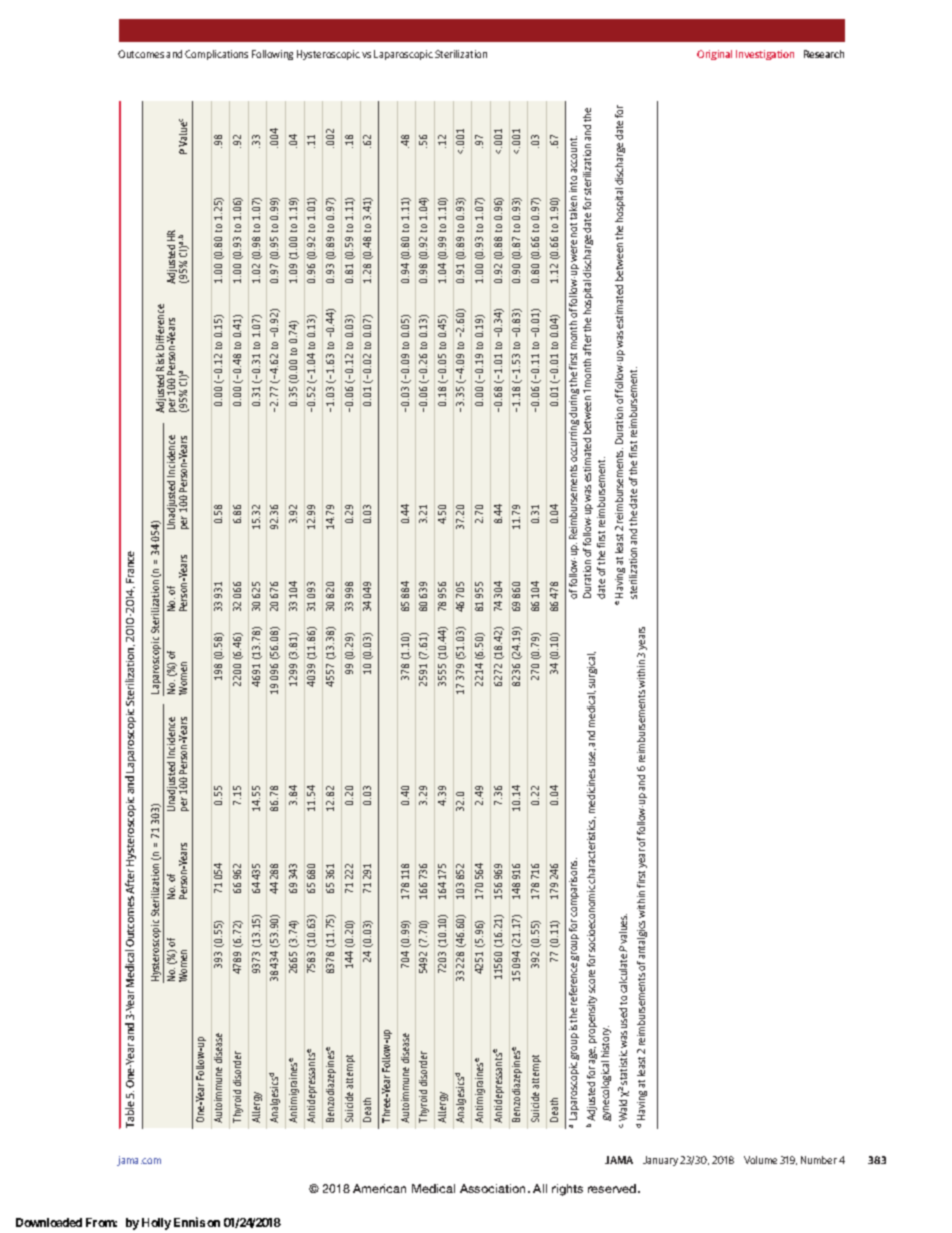  What do you see at coordinates (49, 1222) in the page?
I see `Downloaded` at bounding box center [49, 1222].
